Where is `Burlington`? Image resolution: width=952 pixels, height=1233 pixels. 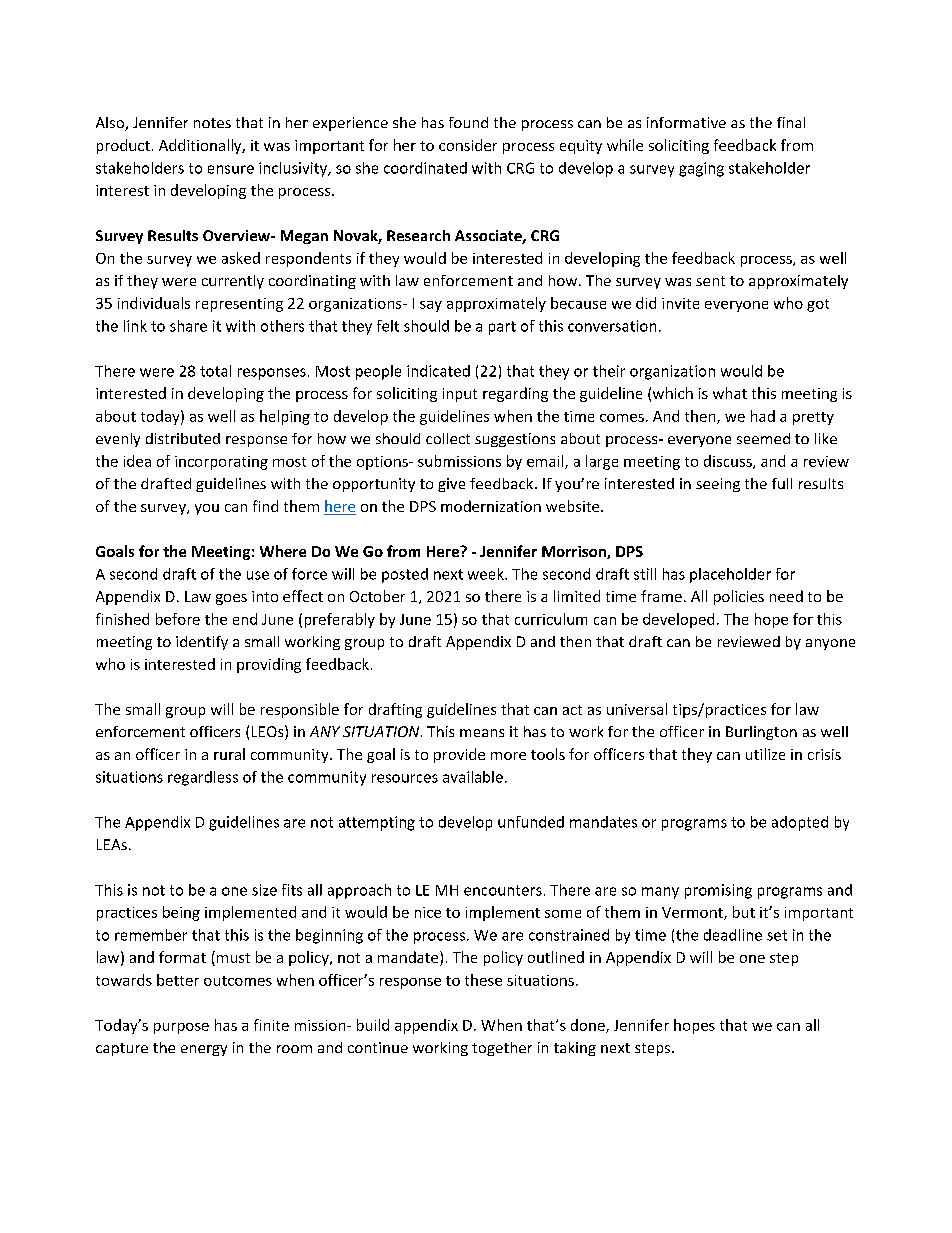 Burlington is located at coordinates (761, 733).
